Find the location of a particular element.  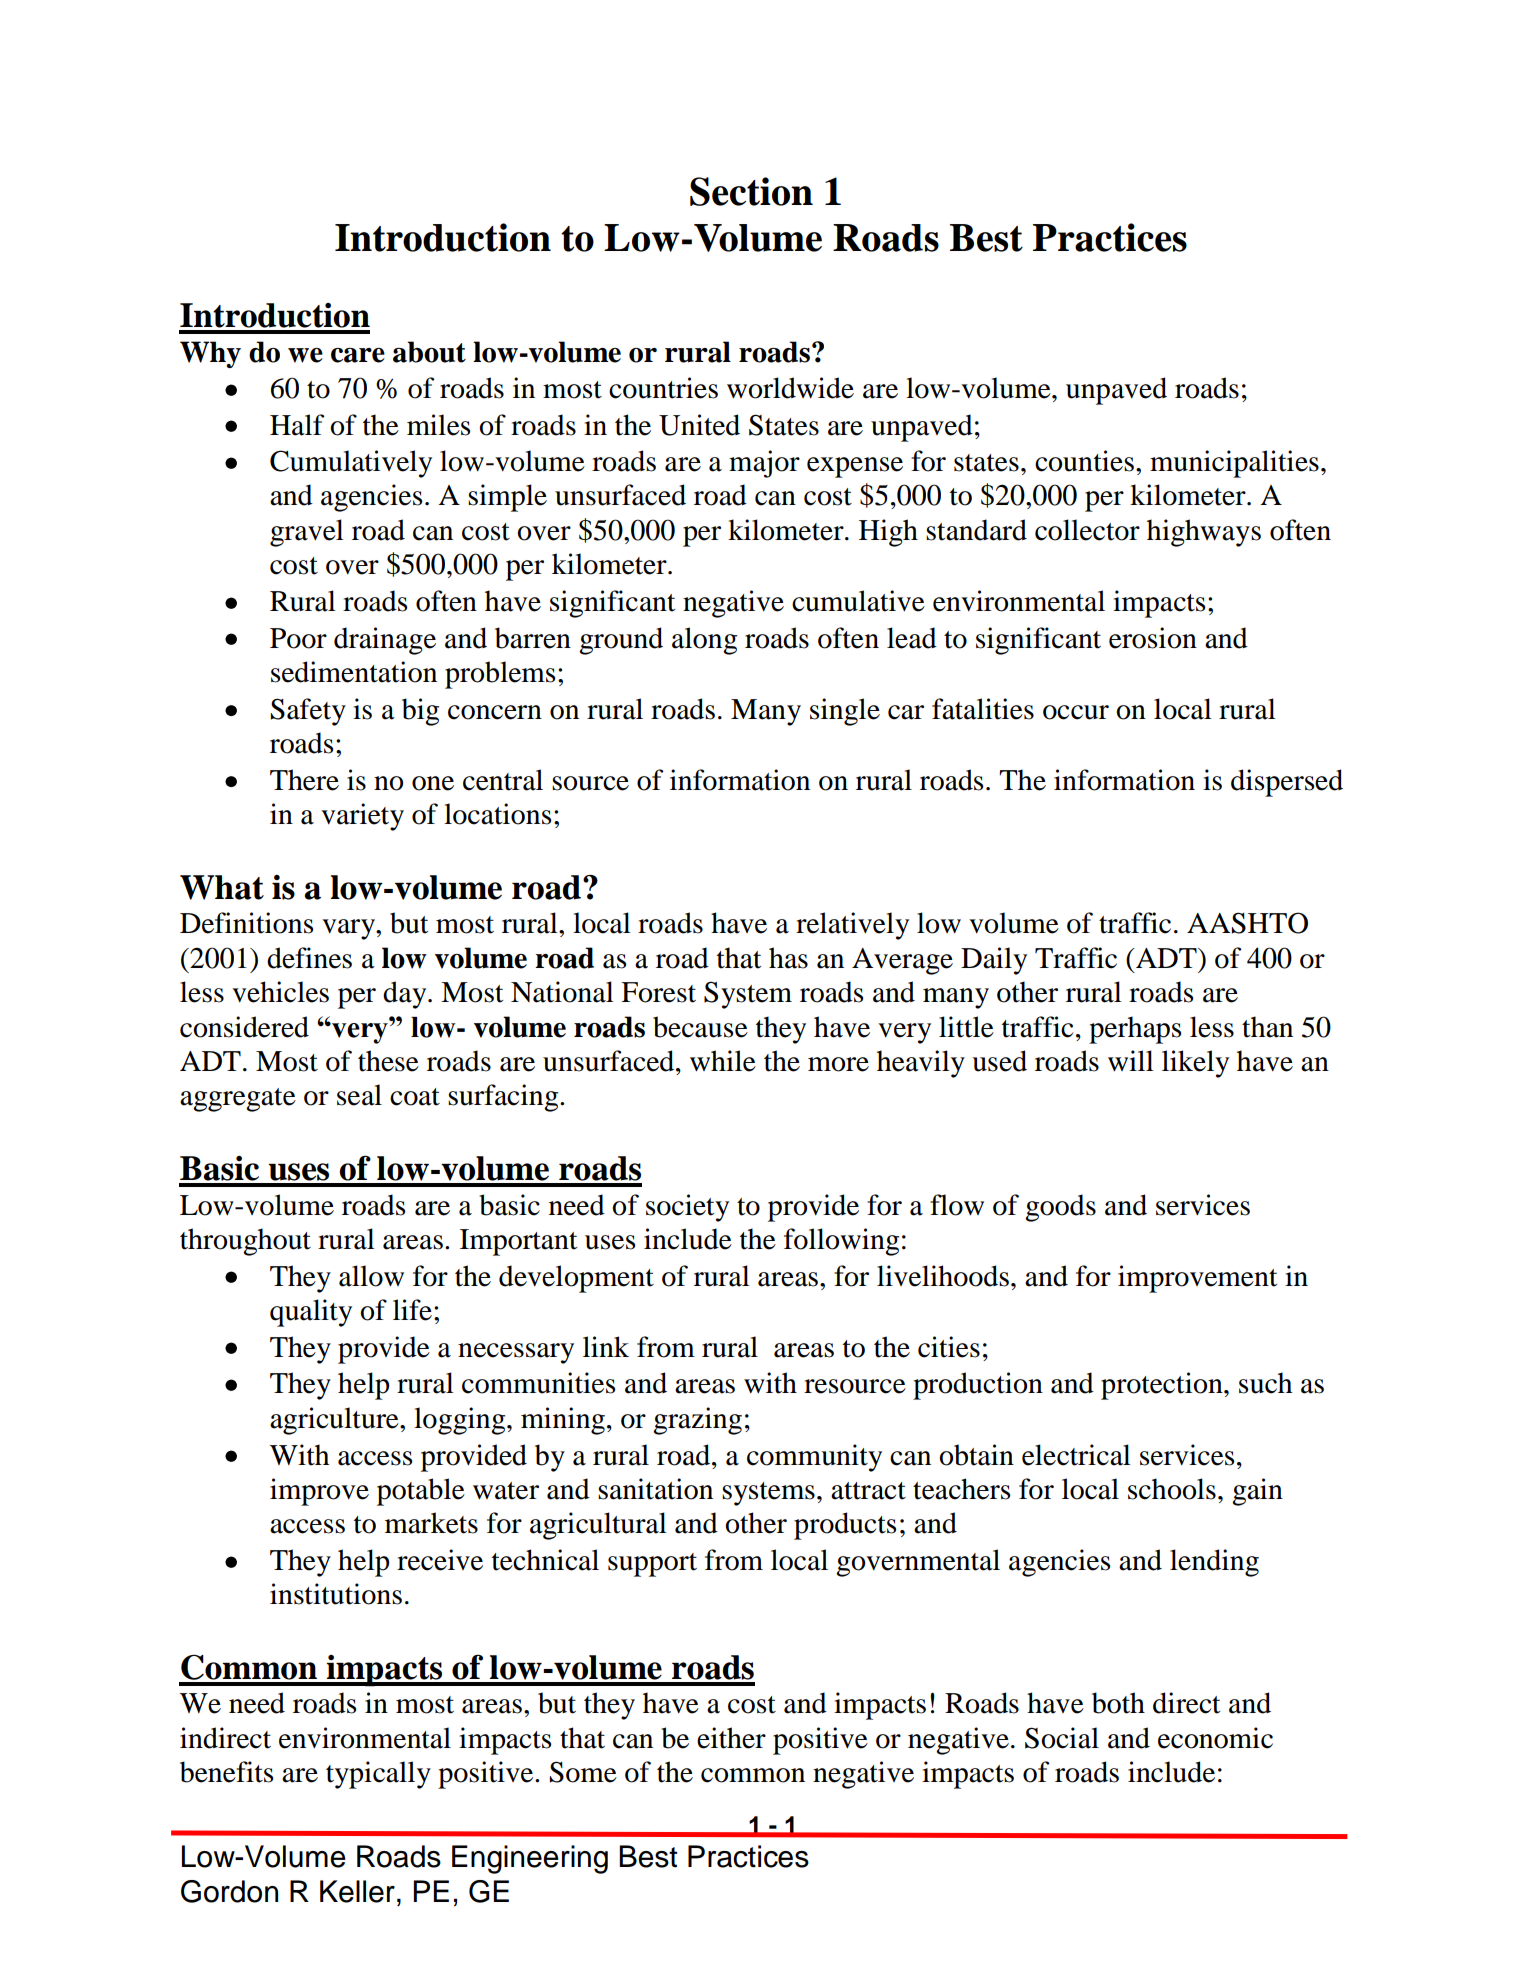

quality is located at coordinates (311, 1313).
